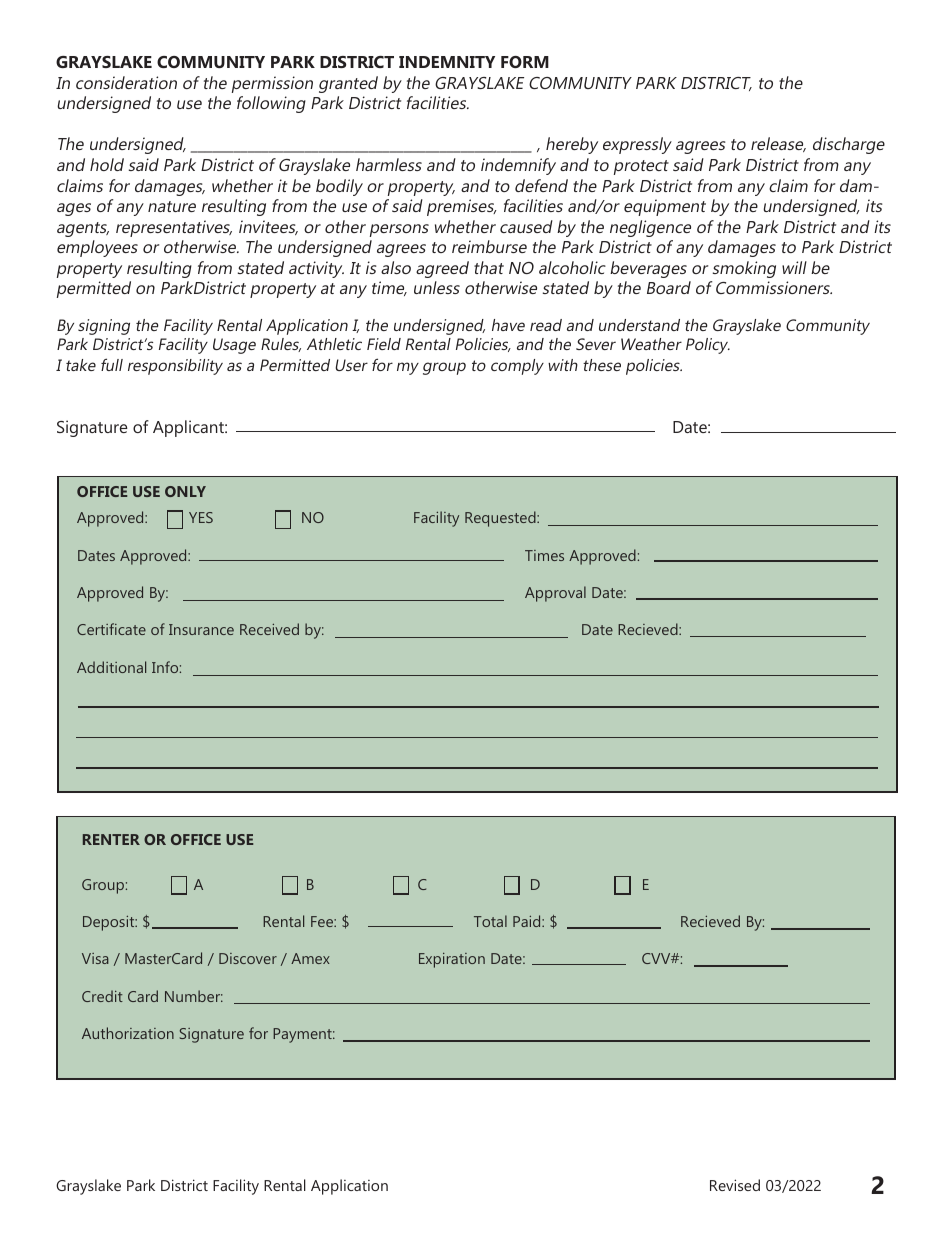 Image resolution: width=952 pixels, height=1233 pixels. What do you see at coordinates (201, 629) in the page?
I see `Insurance` at bounding box center [201, 629].
